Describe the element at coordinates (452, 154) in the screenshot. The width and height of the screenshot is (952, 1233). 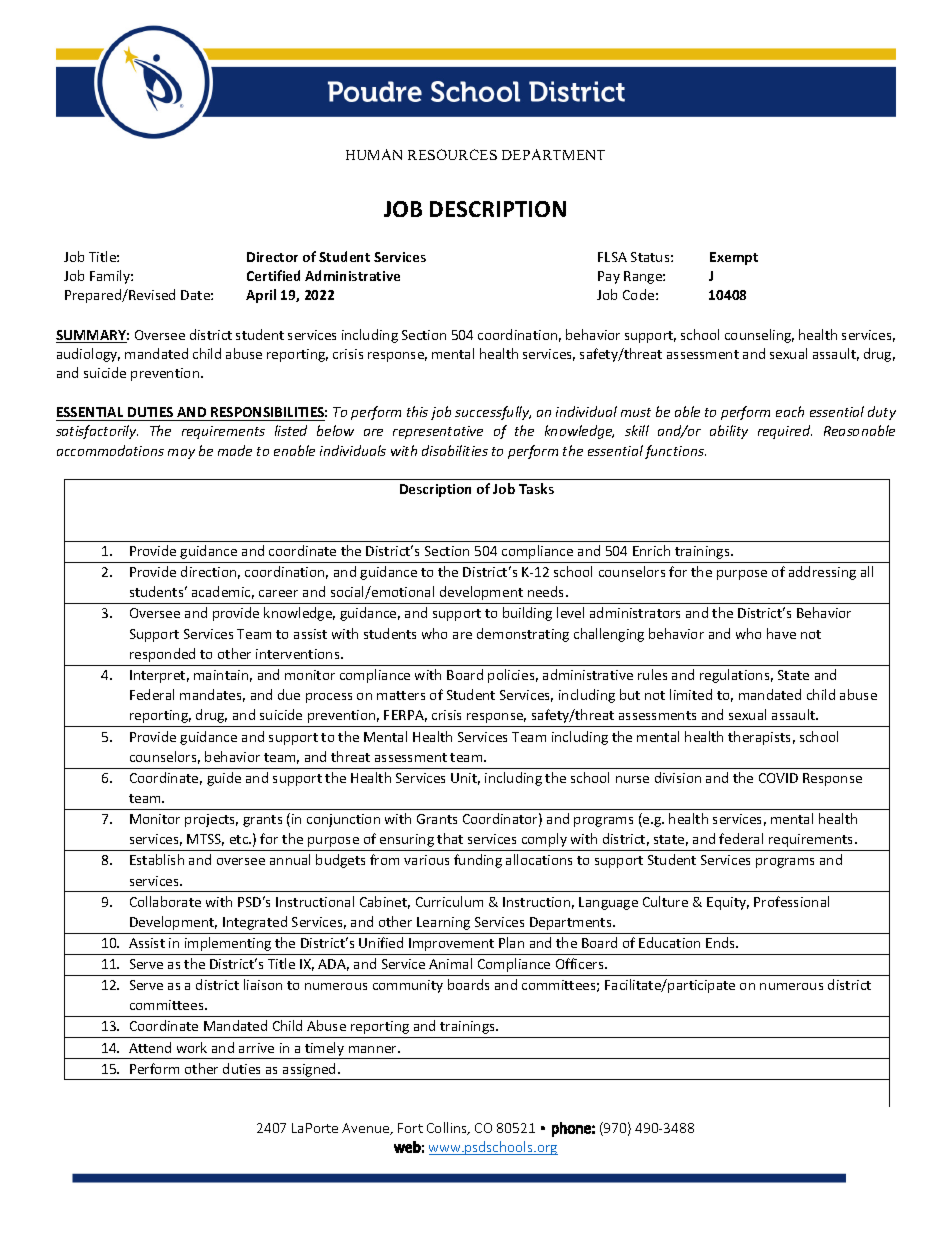
I see `RESOURCES` at that location.
